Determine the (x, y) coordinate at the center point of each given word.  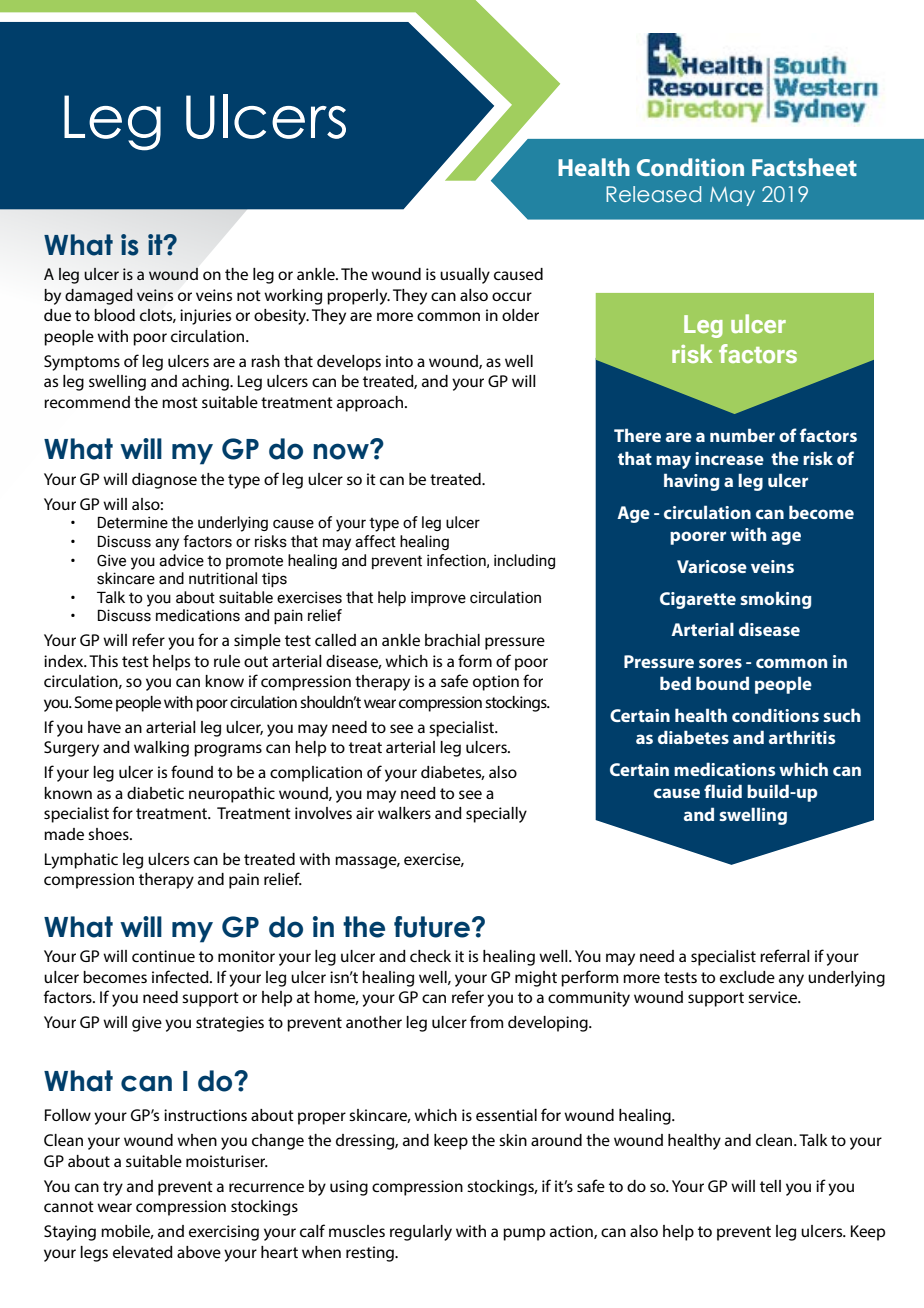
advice (181, 560)
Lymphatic (81, 861)
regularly (421, 1233)
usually (465, 276)
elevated (143, 1252)
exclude (747, 977)
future (432, 927)
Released (653, 194)
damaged (99, 297)
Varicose (712, 566)
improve (438, 598)
